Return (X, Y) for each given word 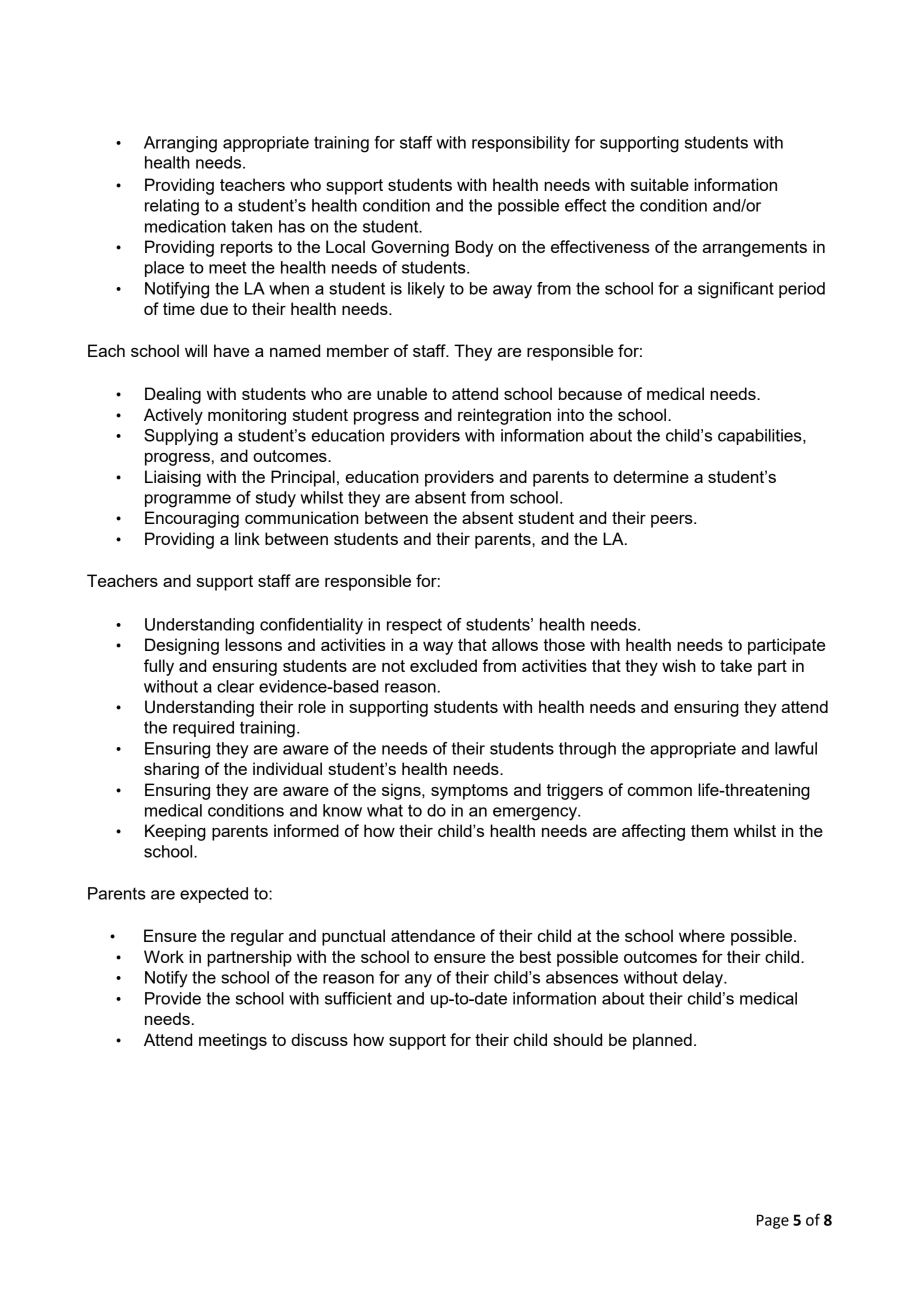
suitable (660, 184)
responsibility (521, 144)
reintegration (504, 416)
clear (235, 686)
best (535, 956)
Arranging (180, 144)
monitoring (247, 416)
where (702, 935)
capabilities (761, 437)
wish (679, 665)
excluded (443, 665)
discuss (319, 1039)
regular (257, 937)
